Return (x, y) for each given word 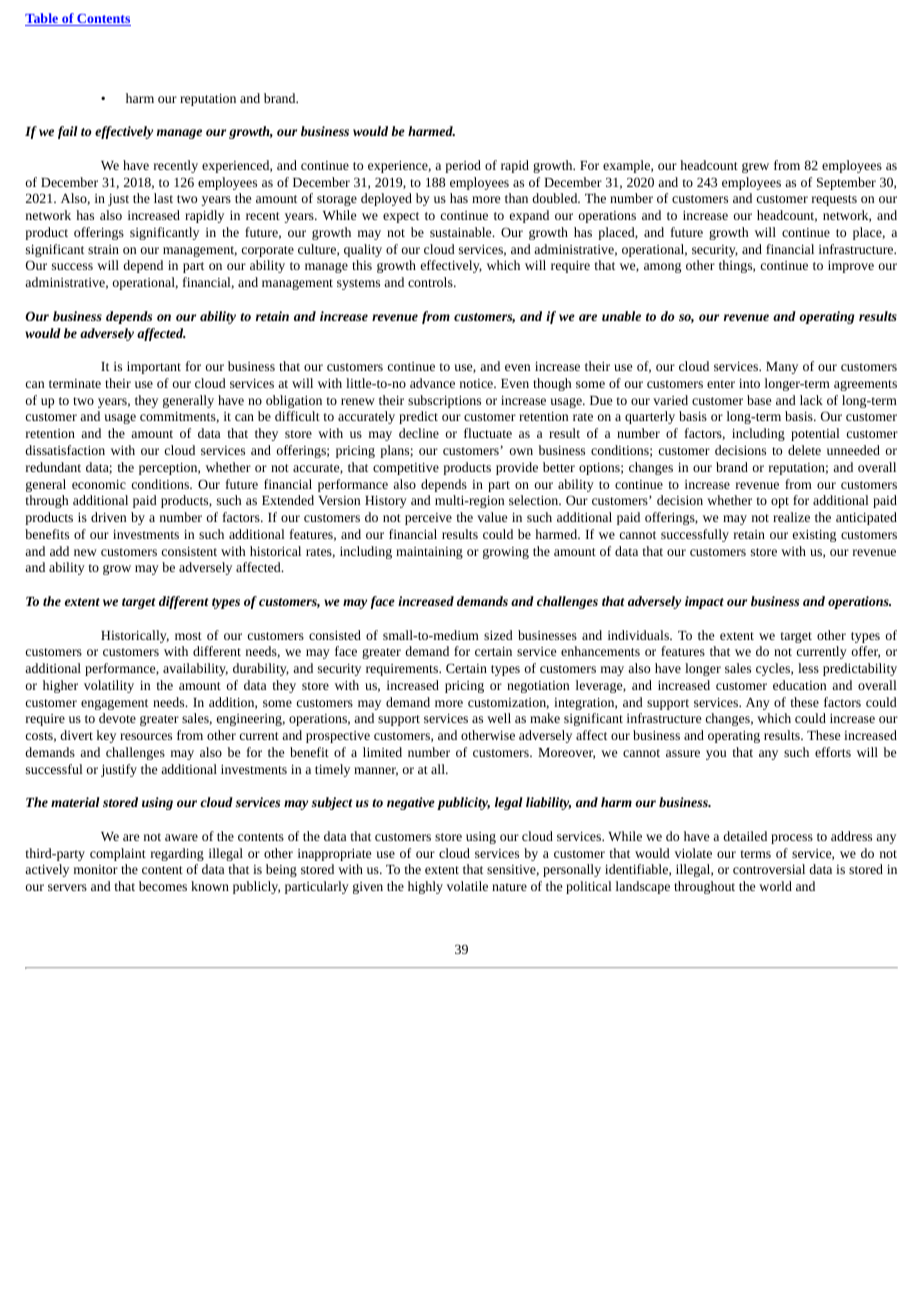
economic (99, 484)
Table (42, 19)
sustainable (462, 232)
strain (103, 249)
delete (804, 450)
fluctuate (488, 433)
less (808, 668)
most (188, 636)
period (463, 166)
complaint (118, 854)
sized (498, 635)
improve (851, 267)
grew (755, 168)
